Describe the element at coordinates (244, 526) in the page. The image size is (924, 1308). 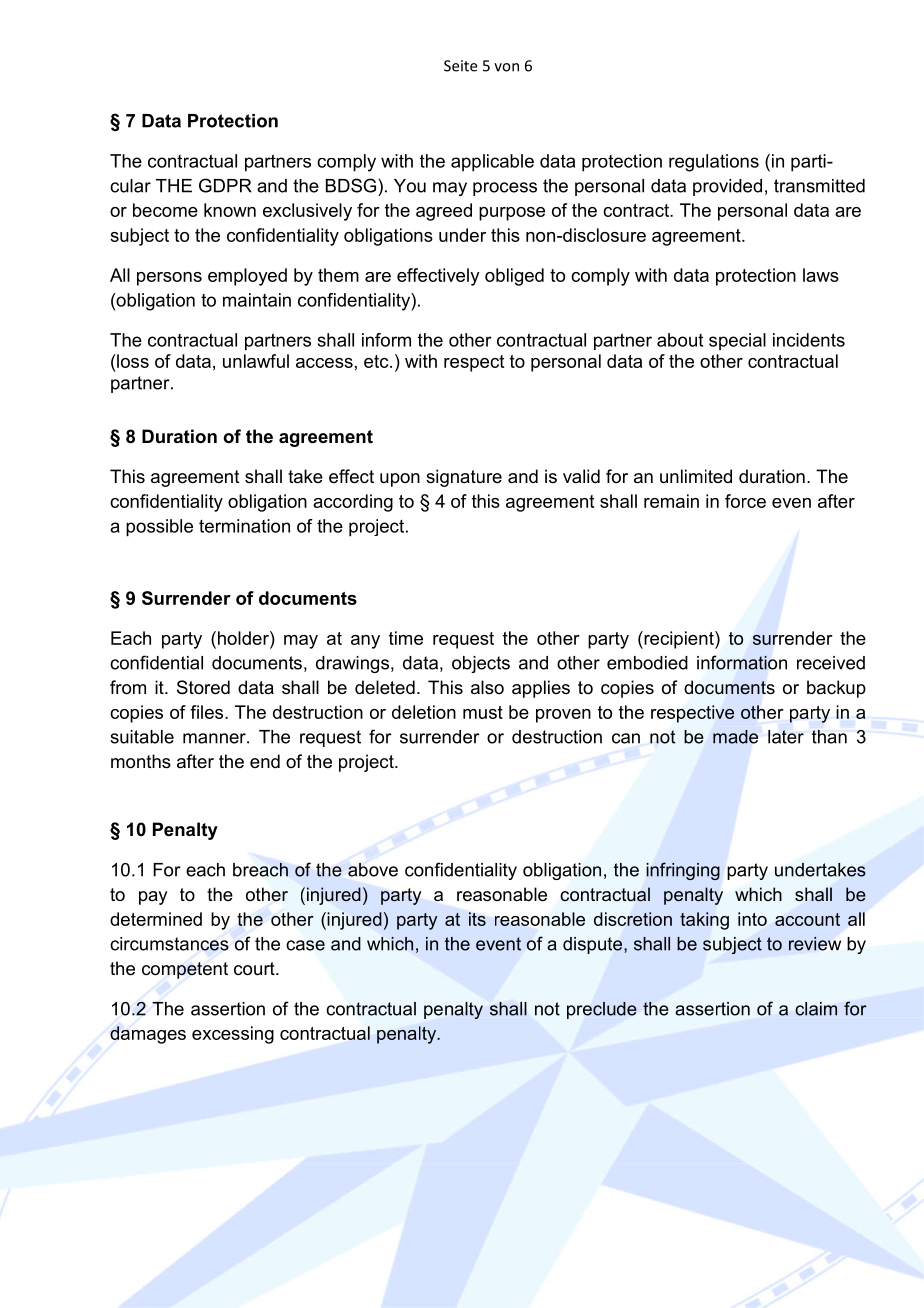
I see `termination` at that location.
